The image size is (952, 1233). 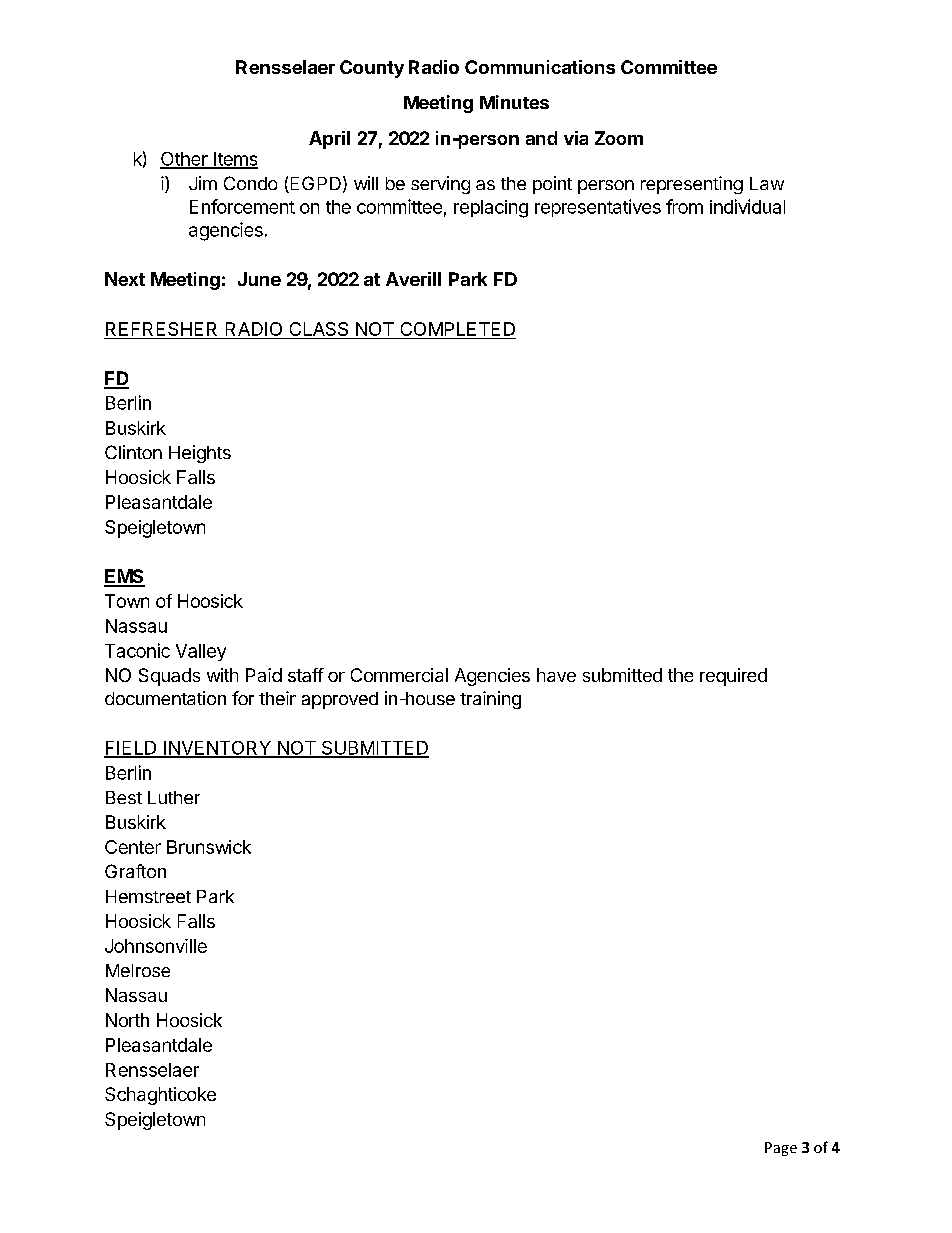 What do you see at coordinates (619, 138) in the screenshot?
I see `Zoom` at bounding box center [619, 138].
